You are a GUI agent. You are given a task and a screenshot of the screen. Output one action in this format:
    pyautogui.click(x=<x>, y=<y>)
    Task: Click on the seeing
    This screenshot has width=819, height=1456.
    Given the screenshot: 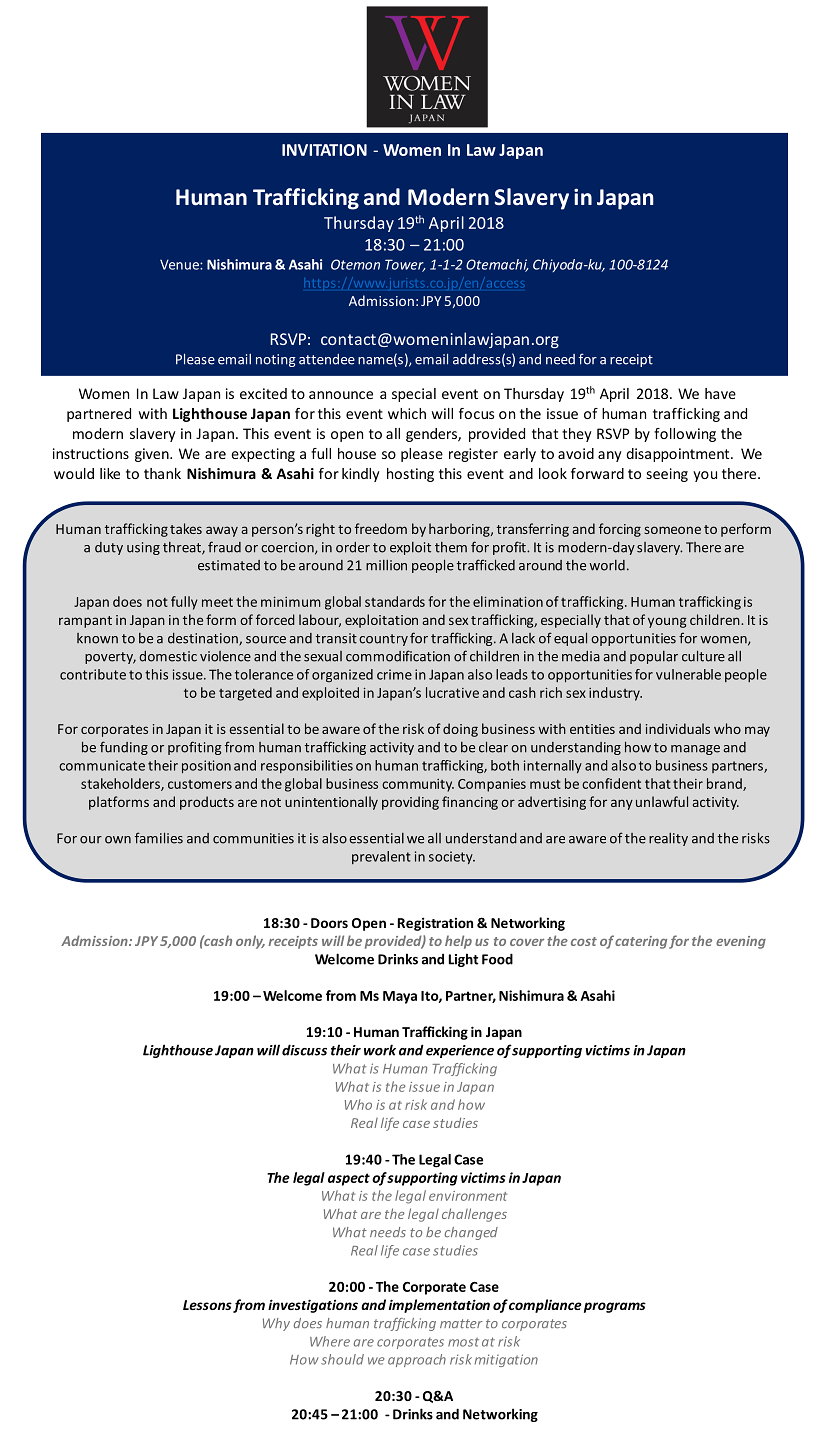 What is the action you would take?
    pyautogui.click(x=667, y=475)
